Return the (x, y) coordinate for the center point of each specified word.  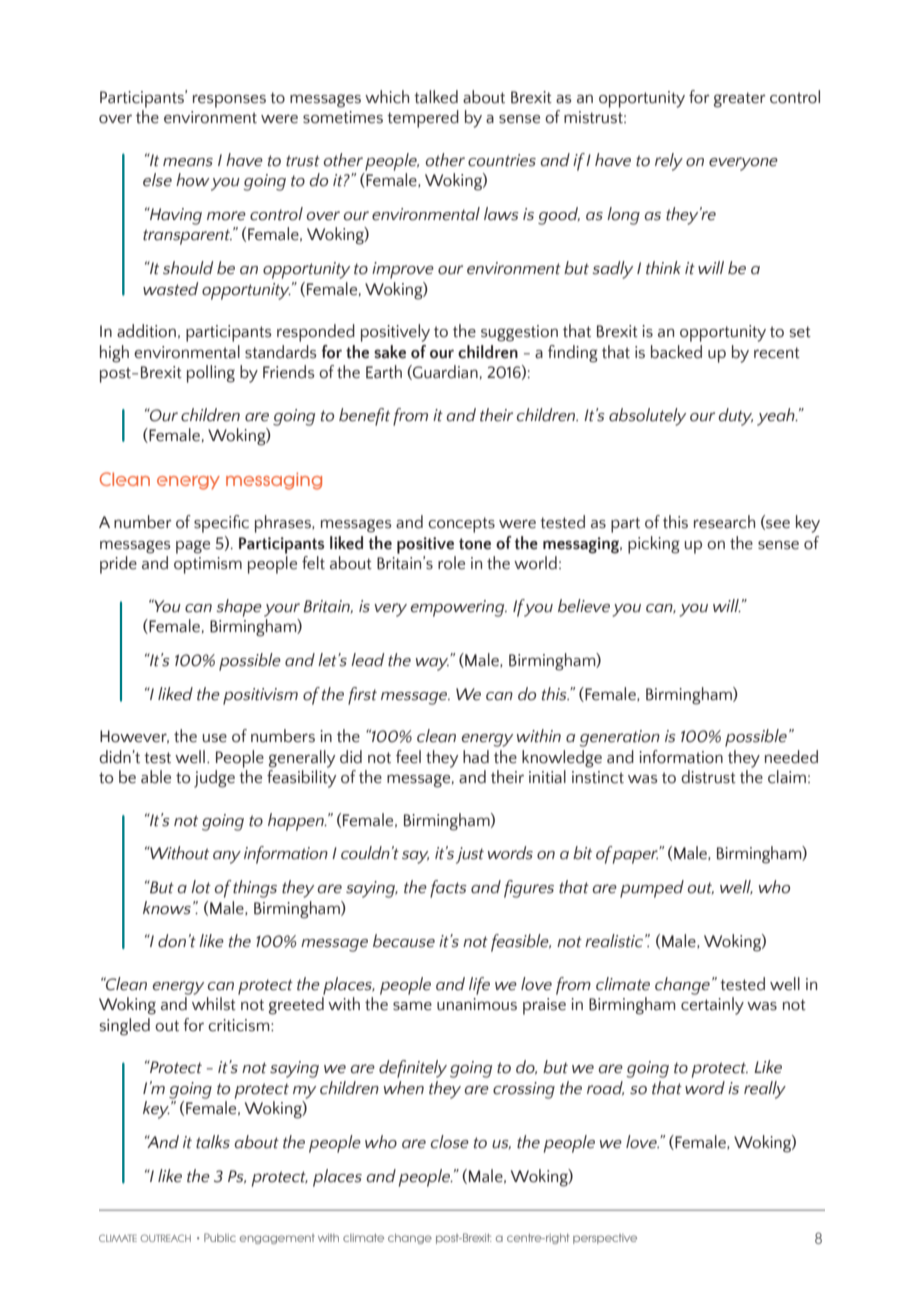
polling (211, 374)
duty (736, 417)
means (188, 162)
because (404, 941)
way (433, 663)
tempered (423, 119)
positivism (260, 696)
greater (740, 100)
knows (167, 908)
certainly (712, 1006)
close (450, 1142)
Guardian (444, 372)
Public (220, 1237)
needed (791, 757)
